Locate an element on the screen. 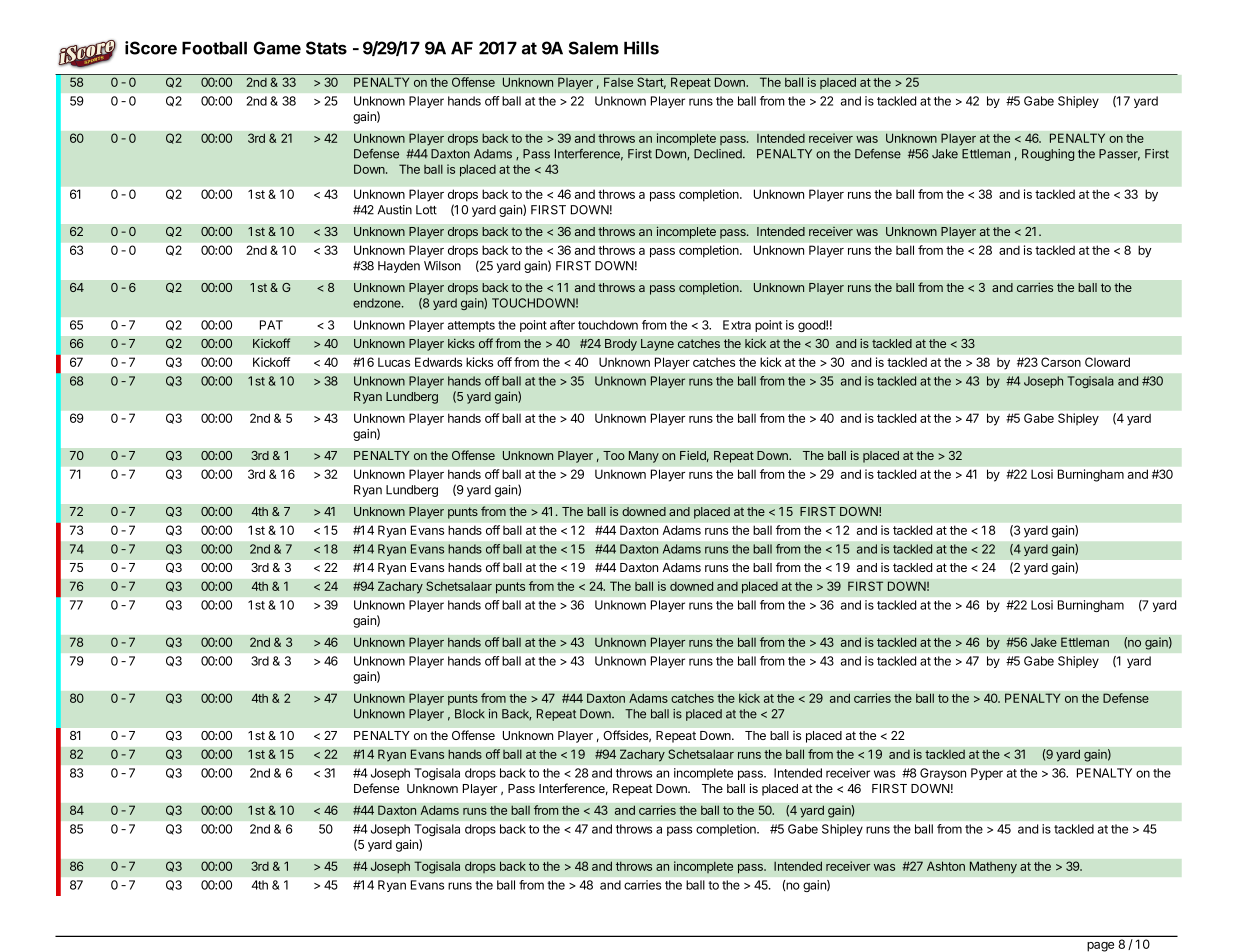  Ashton is located at coordinates (946, 866).
